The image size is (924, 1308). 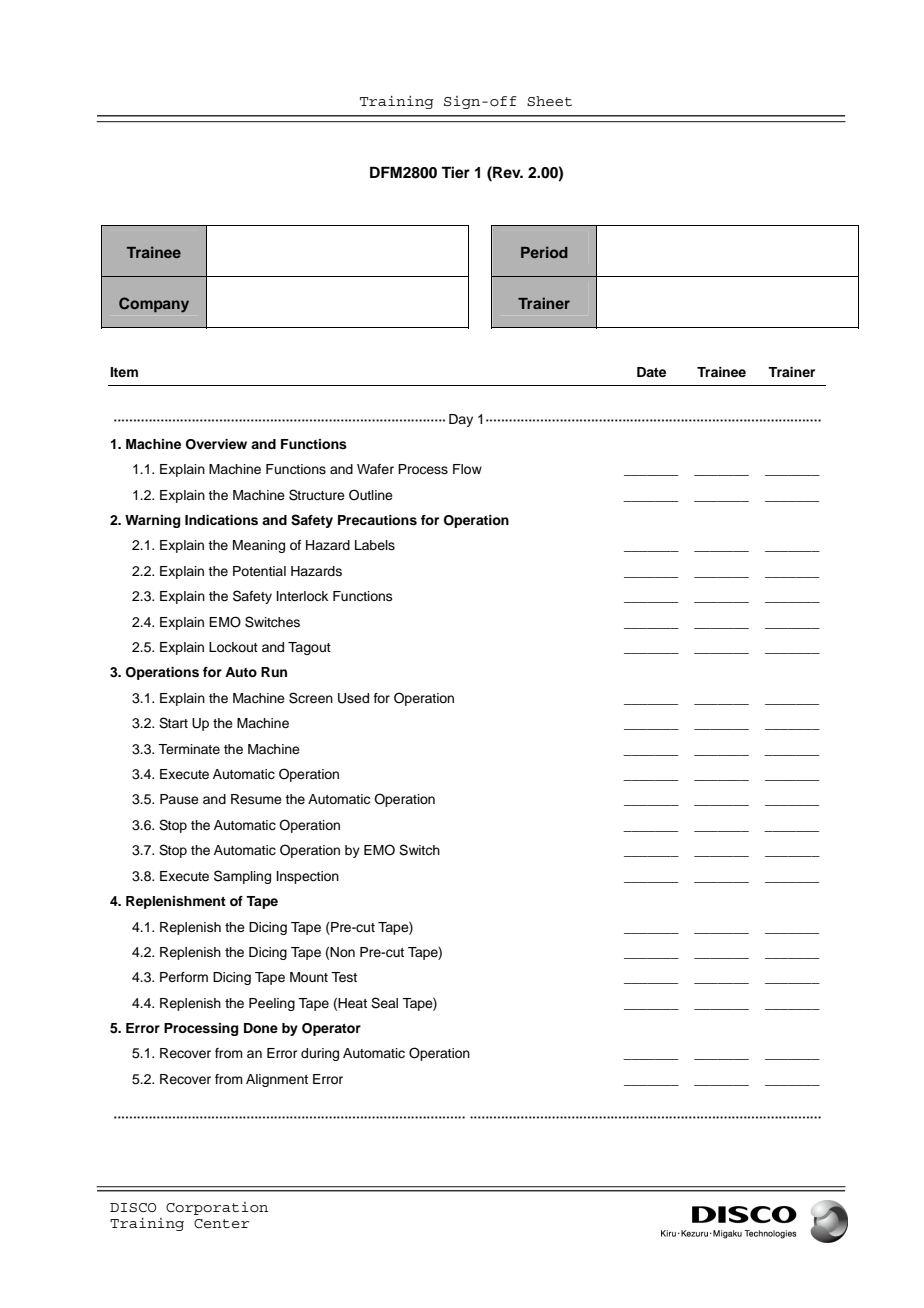 What do you see at coordinates (467, 469) in the image?
I see `Flow` at bounding box center [467, 469].
